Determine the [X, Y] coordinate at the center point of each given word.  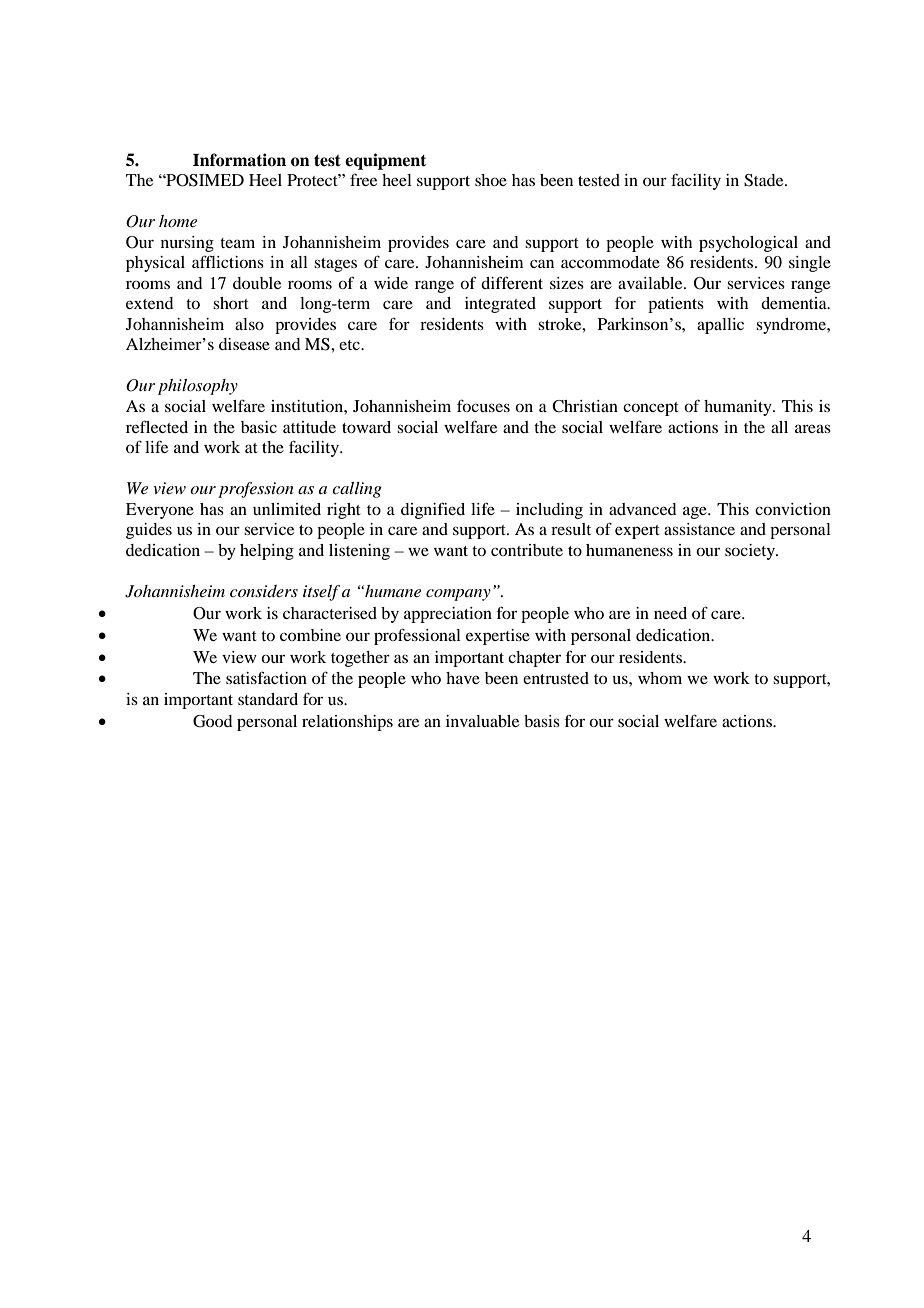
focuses [483, 405]
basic [259, 427]
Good [212, 721]
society [751, 552]
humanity [739, 408]
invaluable [482, 721]
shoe [491, 180]
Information [239, 160]
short [231, 303]
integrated [500, 305]
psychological [748, 244]
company [458, 595]
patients [676, 305]
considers [264, 591]
